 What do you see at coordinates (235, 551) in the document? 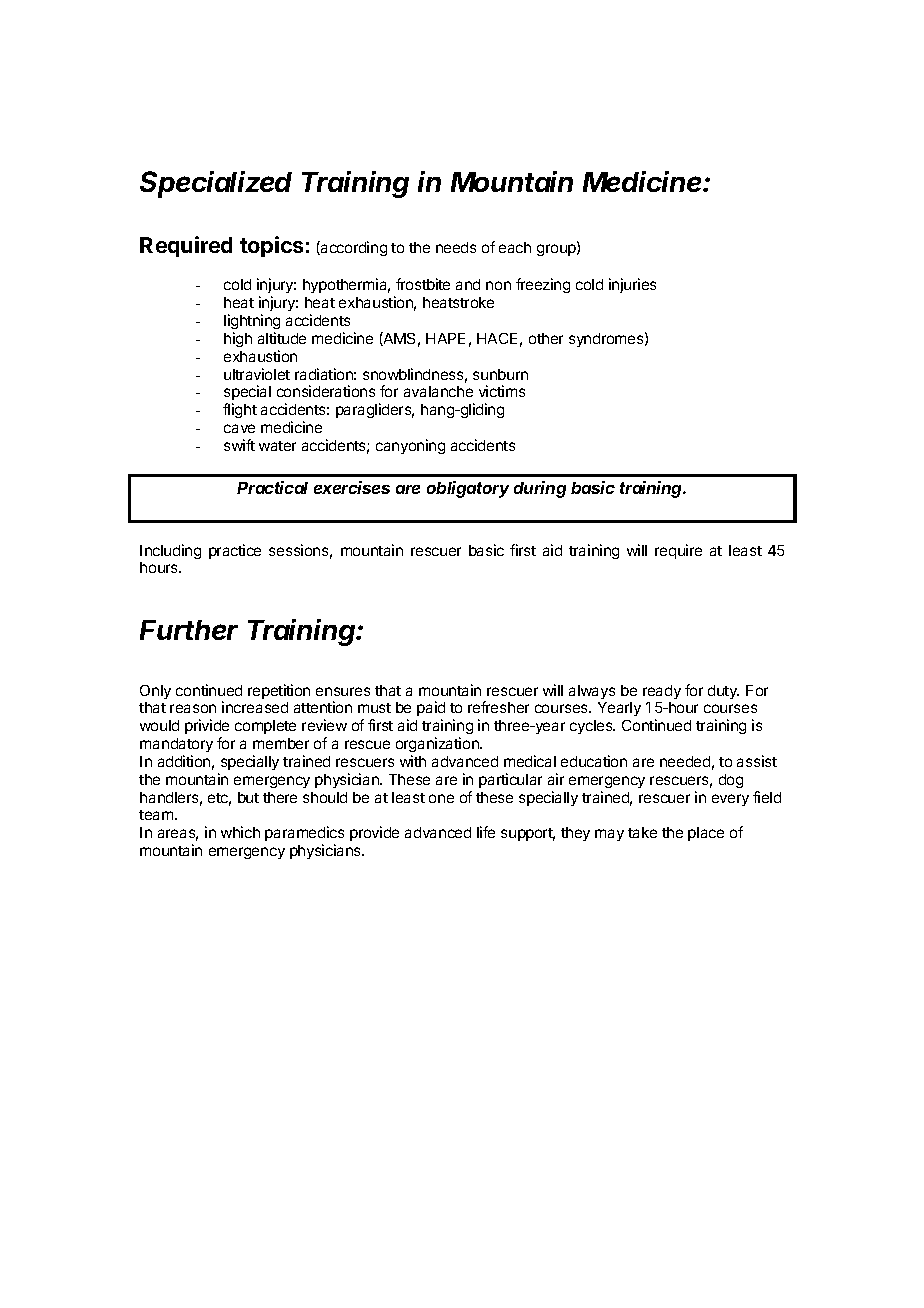
I see `practice` at bounding box center [235, 551].
